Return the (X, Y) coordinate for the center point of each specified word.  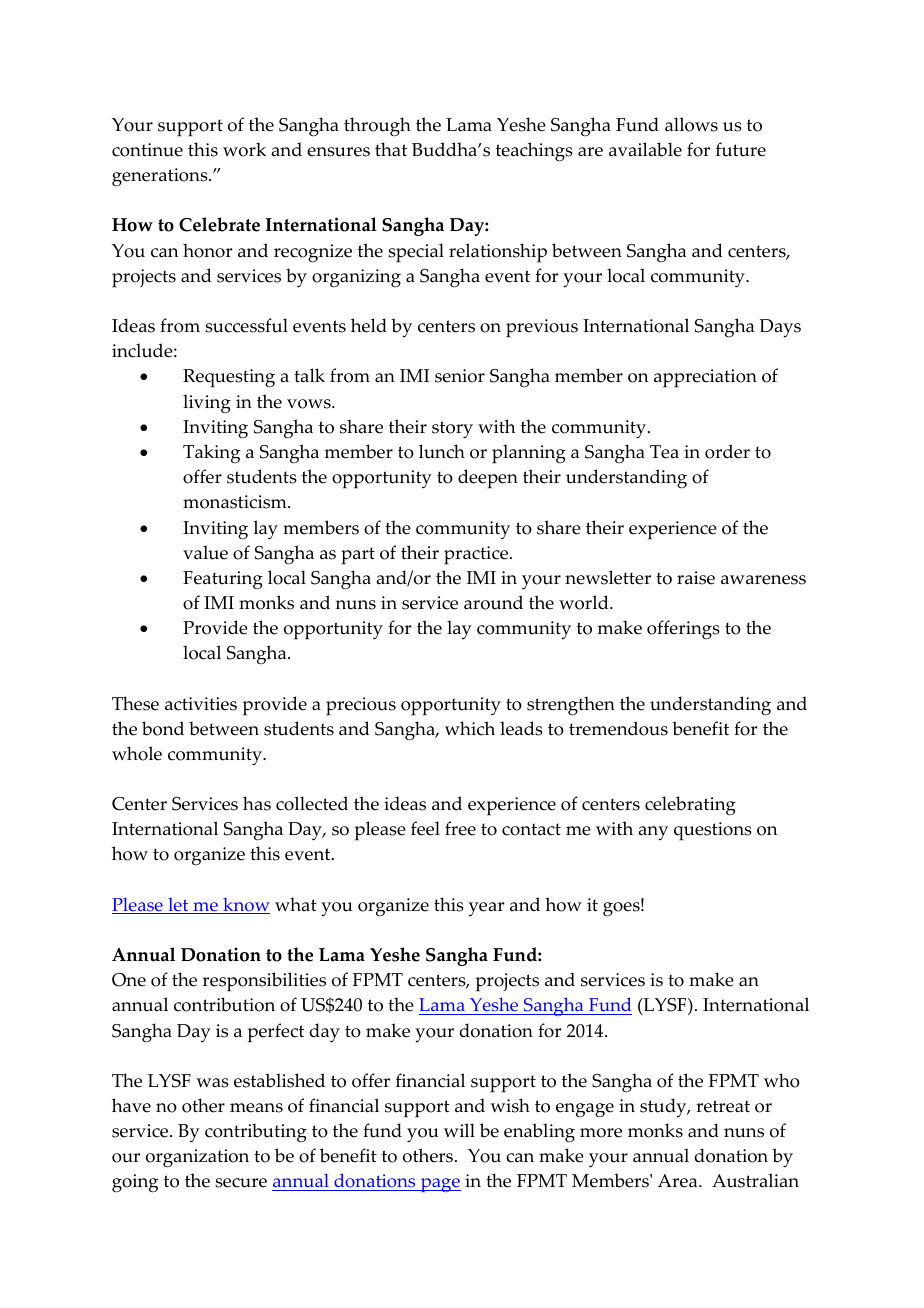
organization (197, 1158)
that (391, 149)
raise (696, 578)
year (486, 909)
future (741, 149)
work (244, 149)
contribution (224, 1004)
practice (477, 555)
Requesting (229, 378)
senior (460, 376)
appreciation (705, 378)
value (205, 552)
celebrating (690, 805)
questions (713, 831)
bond (163, 728)
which (470, 728)
